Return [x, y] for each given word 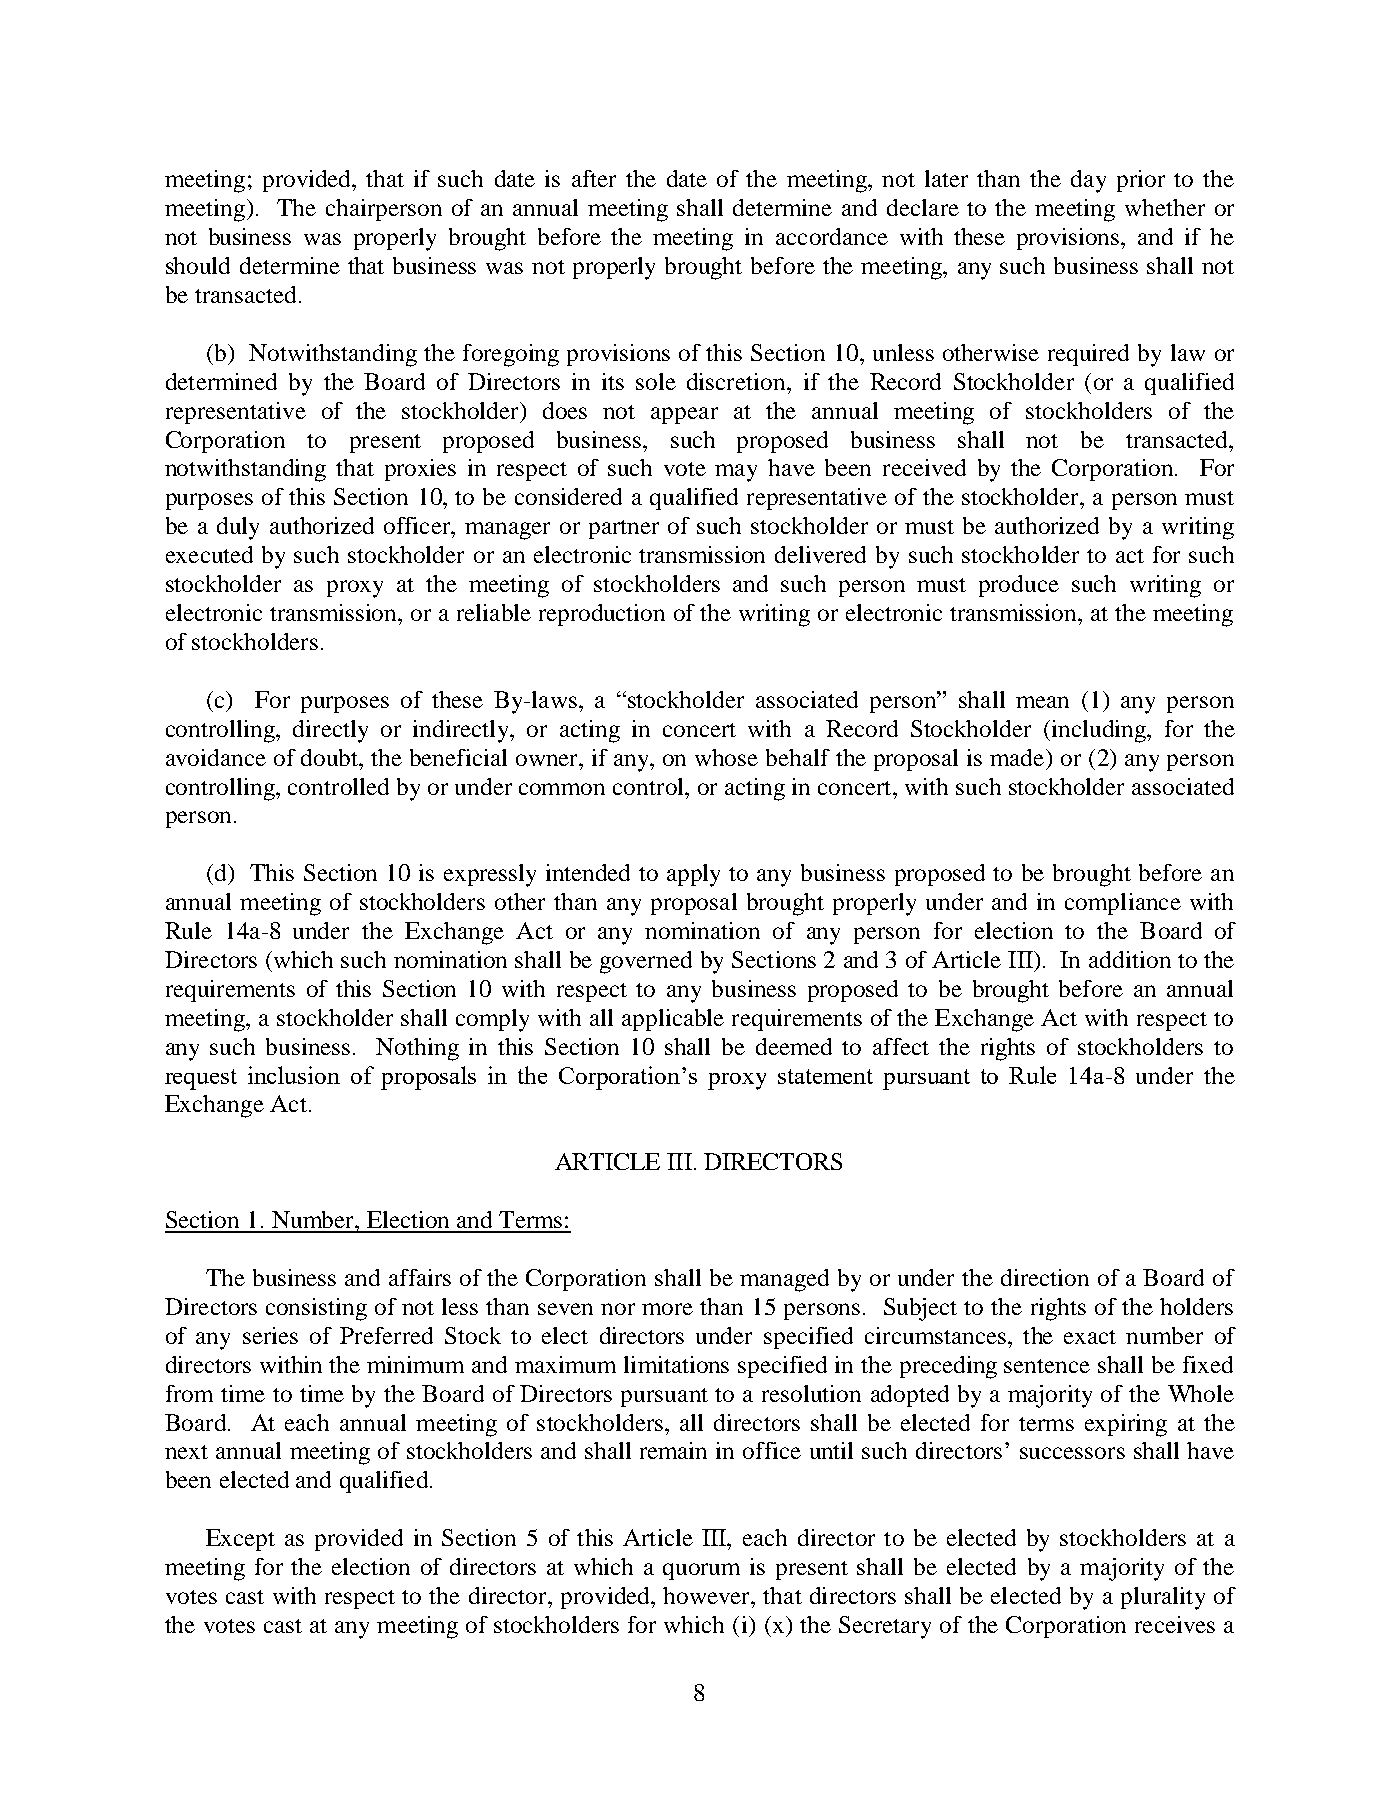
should [198, 265]
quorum [701, 1571]
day [1088, 181]
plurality [1163, 1598]
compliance [1123, 904]
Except [240, 1540]
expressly [490, 875]
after [594, 178]
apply [693, 875]
